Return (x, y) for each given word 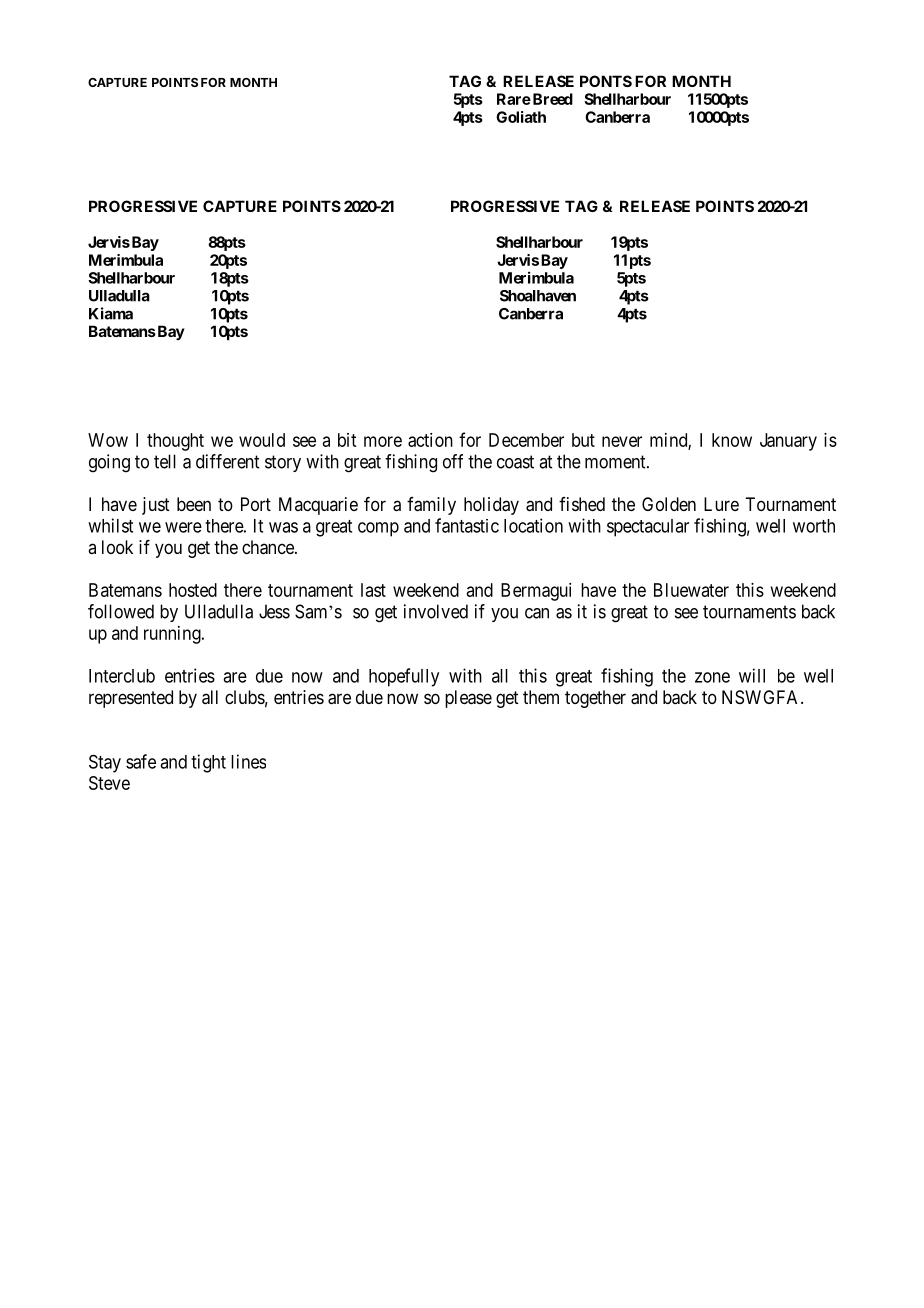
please (468, 699)
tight (208, 763)
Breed (551, 99)
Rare (514, 99)
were (183, 527)
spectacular (648, 528)
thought (175, 442)
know (732, 440)
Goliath (521, 117)
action (430, 440)
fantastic (467, 525)
